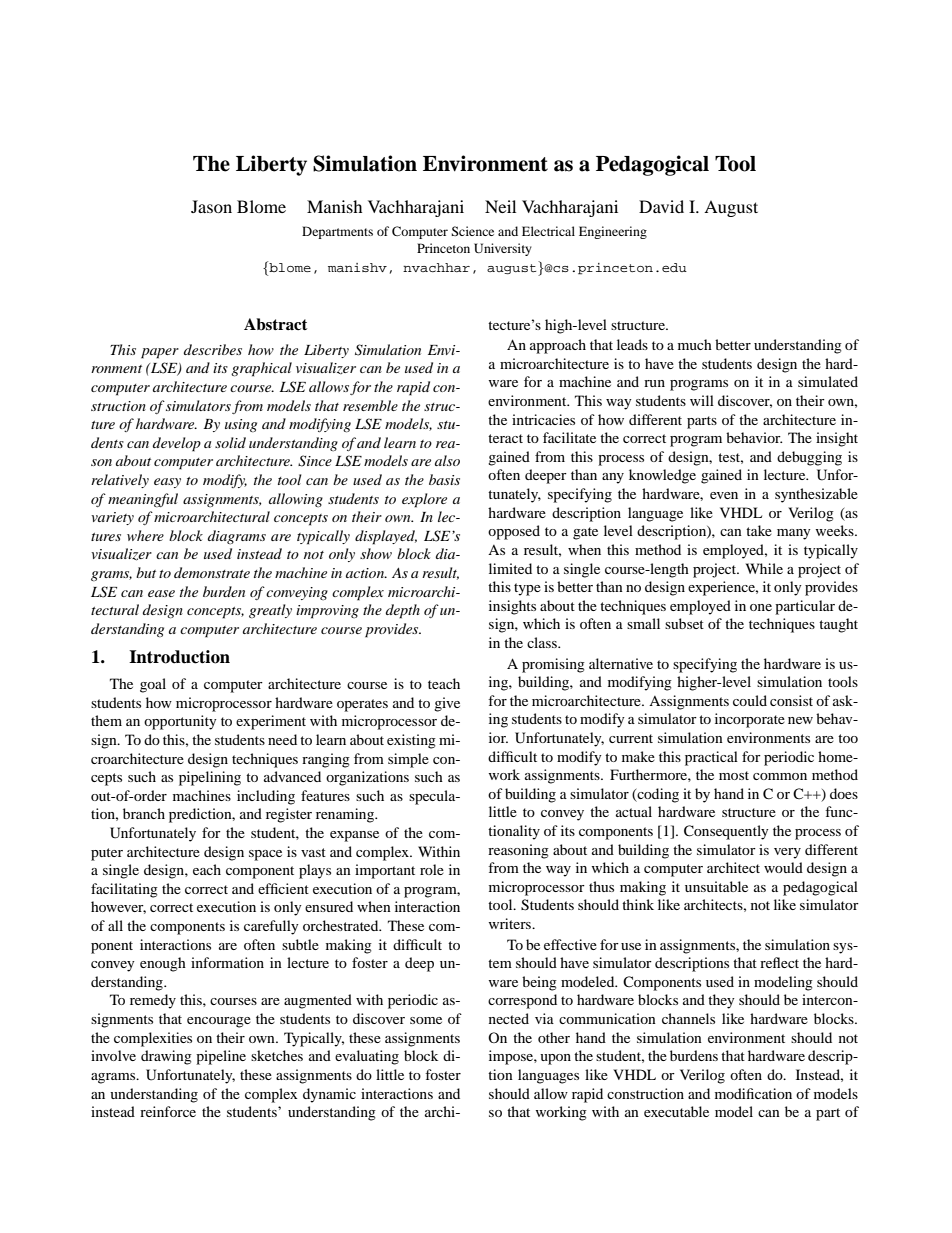 The height and width of the screenshot is (1233, 952). I want to click on class, so click(543, 642).
